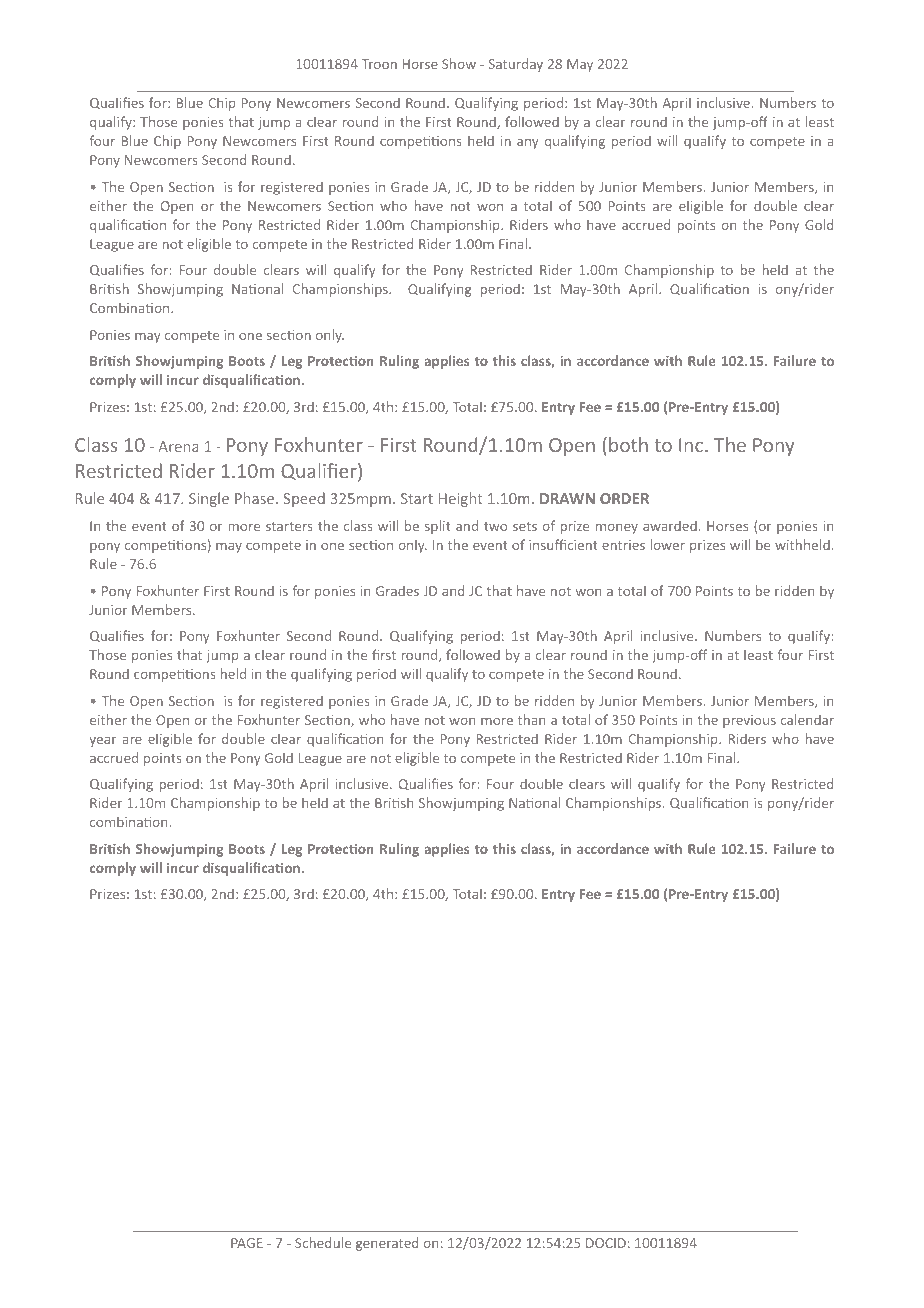  Describe the element at coordinates (387, 1244) in the page. I see `generated` at that location.
